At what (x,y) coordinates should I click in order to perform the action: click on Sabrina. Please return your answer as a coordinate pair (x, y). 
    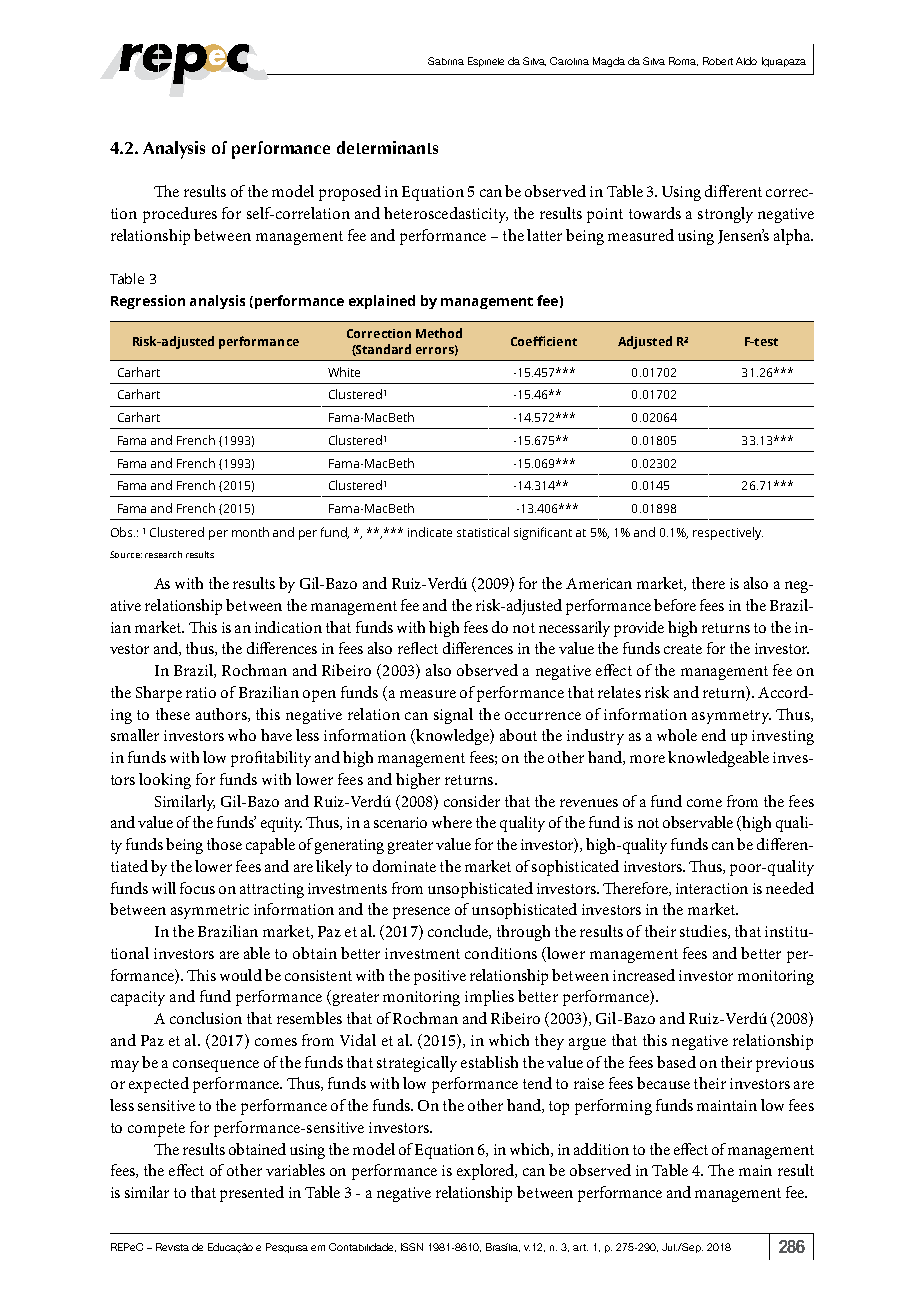
    Looking at the image, I should click on (446, 61).
